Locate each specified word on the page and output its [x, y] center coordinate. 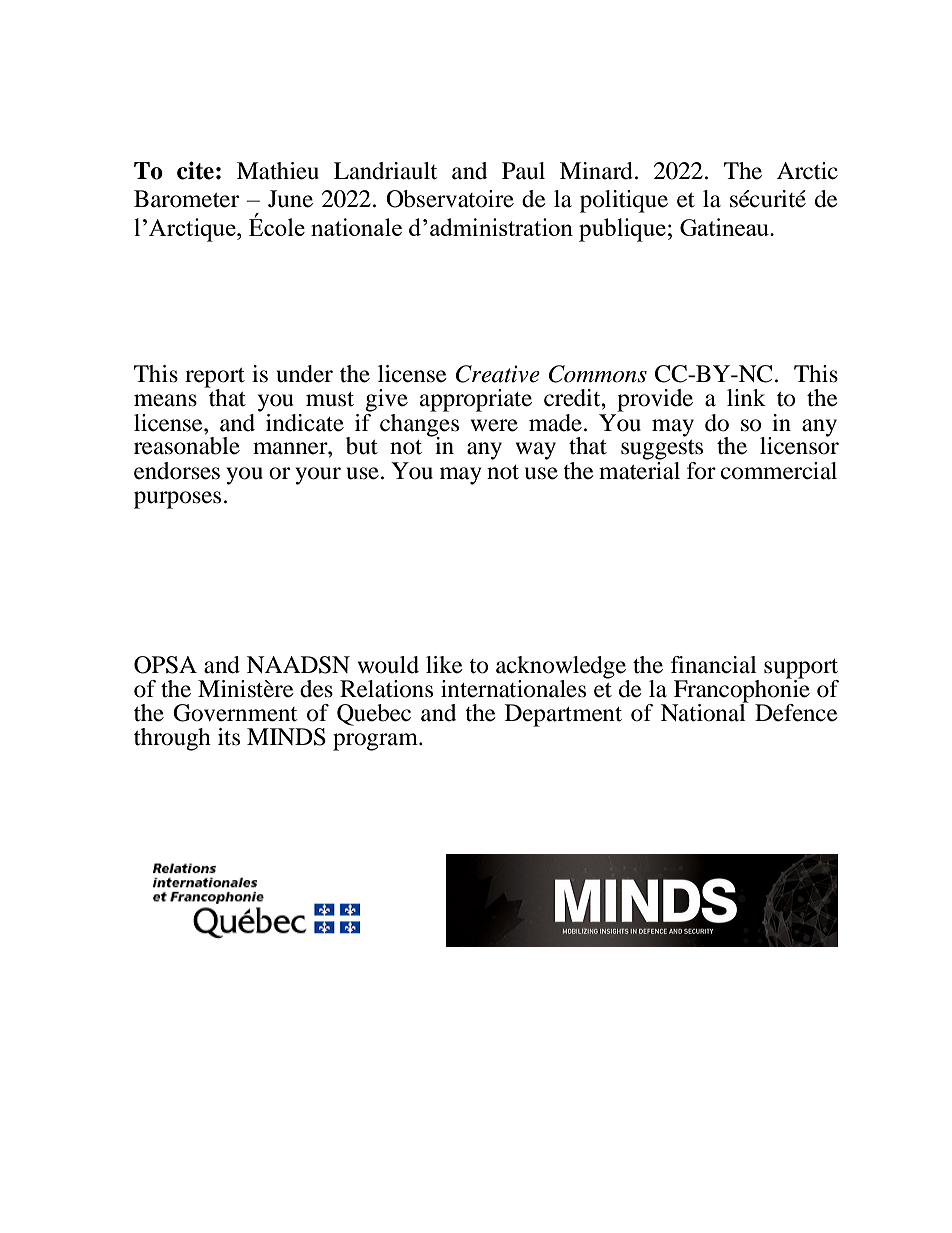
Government [235, 713]
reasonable [187, 446]
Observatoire [450, 199]
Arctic [807, 171]
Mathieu [278, 171]
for [701, 471]
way [536, 451]
